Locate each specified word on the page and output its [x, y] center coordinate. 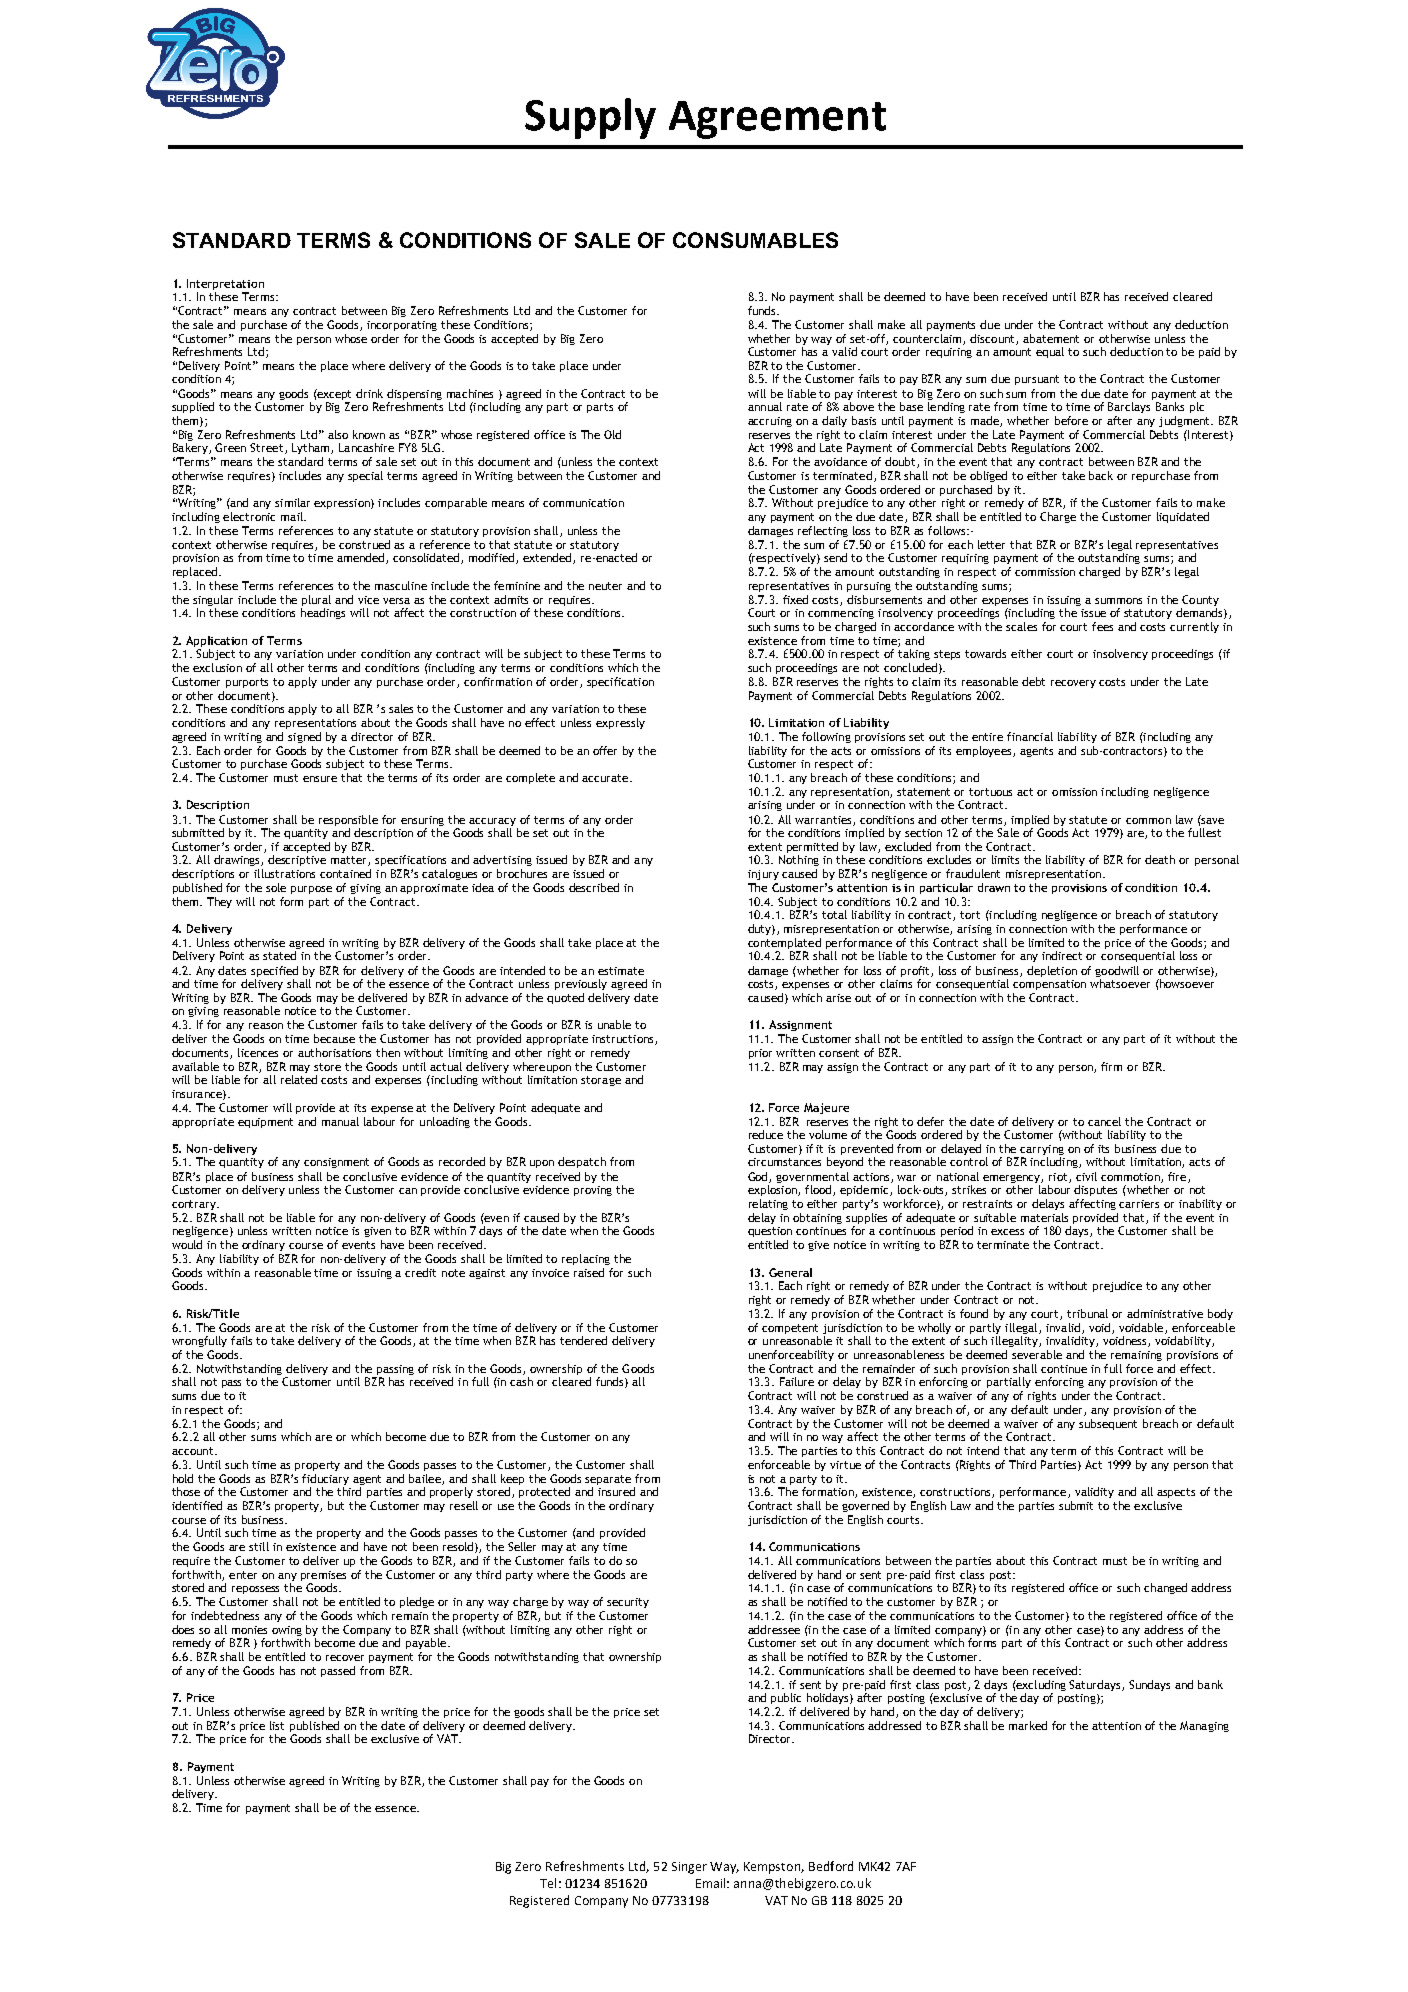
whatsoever [1120, 983]
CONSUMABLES [755, 240]
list [277, 1725]
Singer [689, 1868]
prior [760, 1054]
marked [1028, 1725]
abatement [1051, 338]
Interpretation [225, 284]
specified [274, 971]
